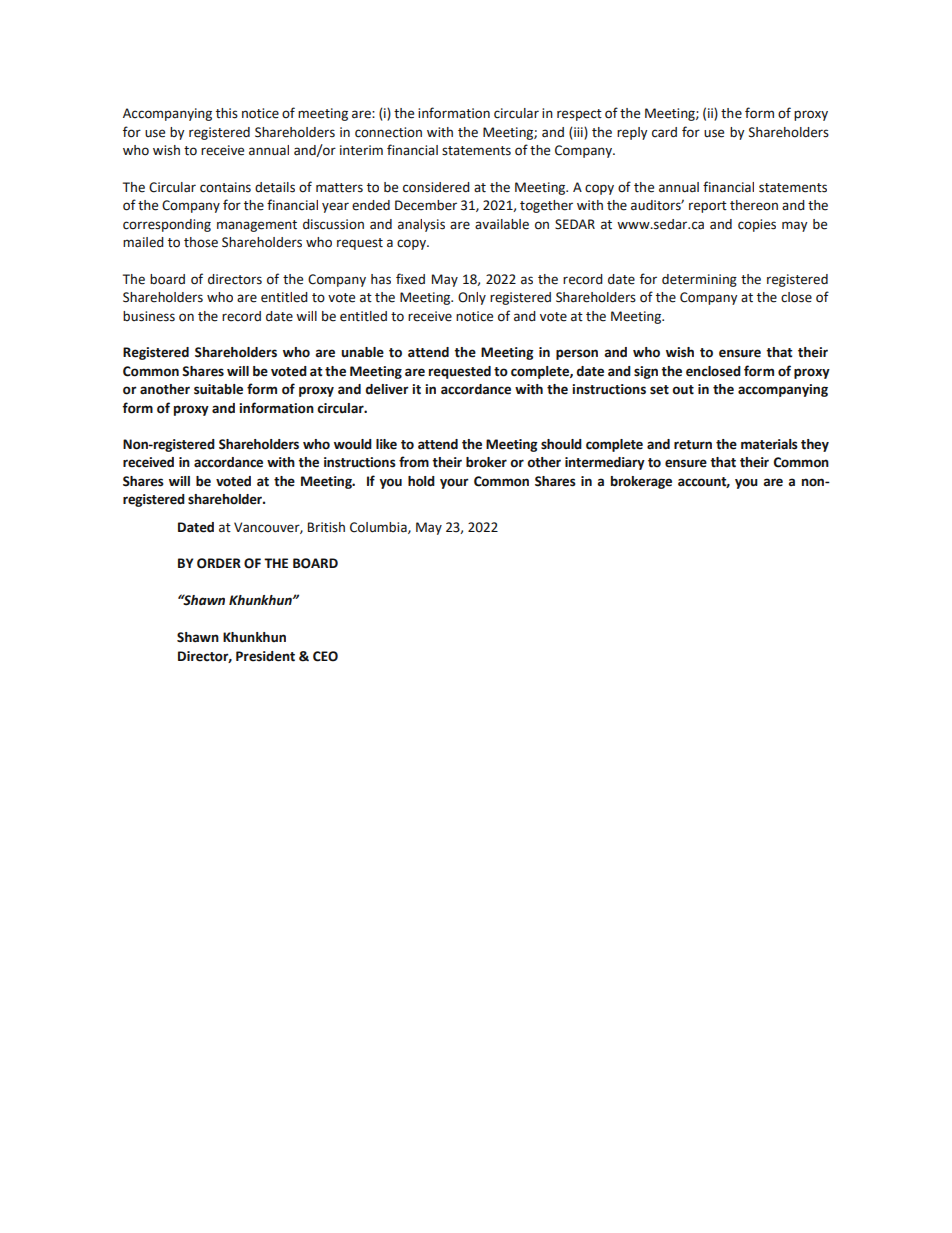 Image resolution: width=952 pixels, height=1233 pixels. Describe the element at coordinates (218, 389) in the image. I see `suitable` at that location.
